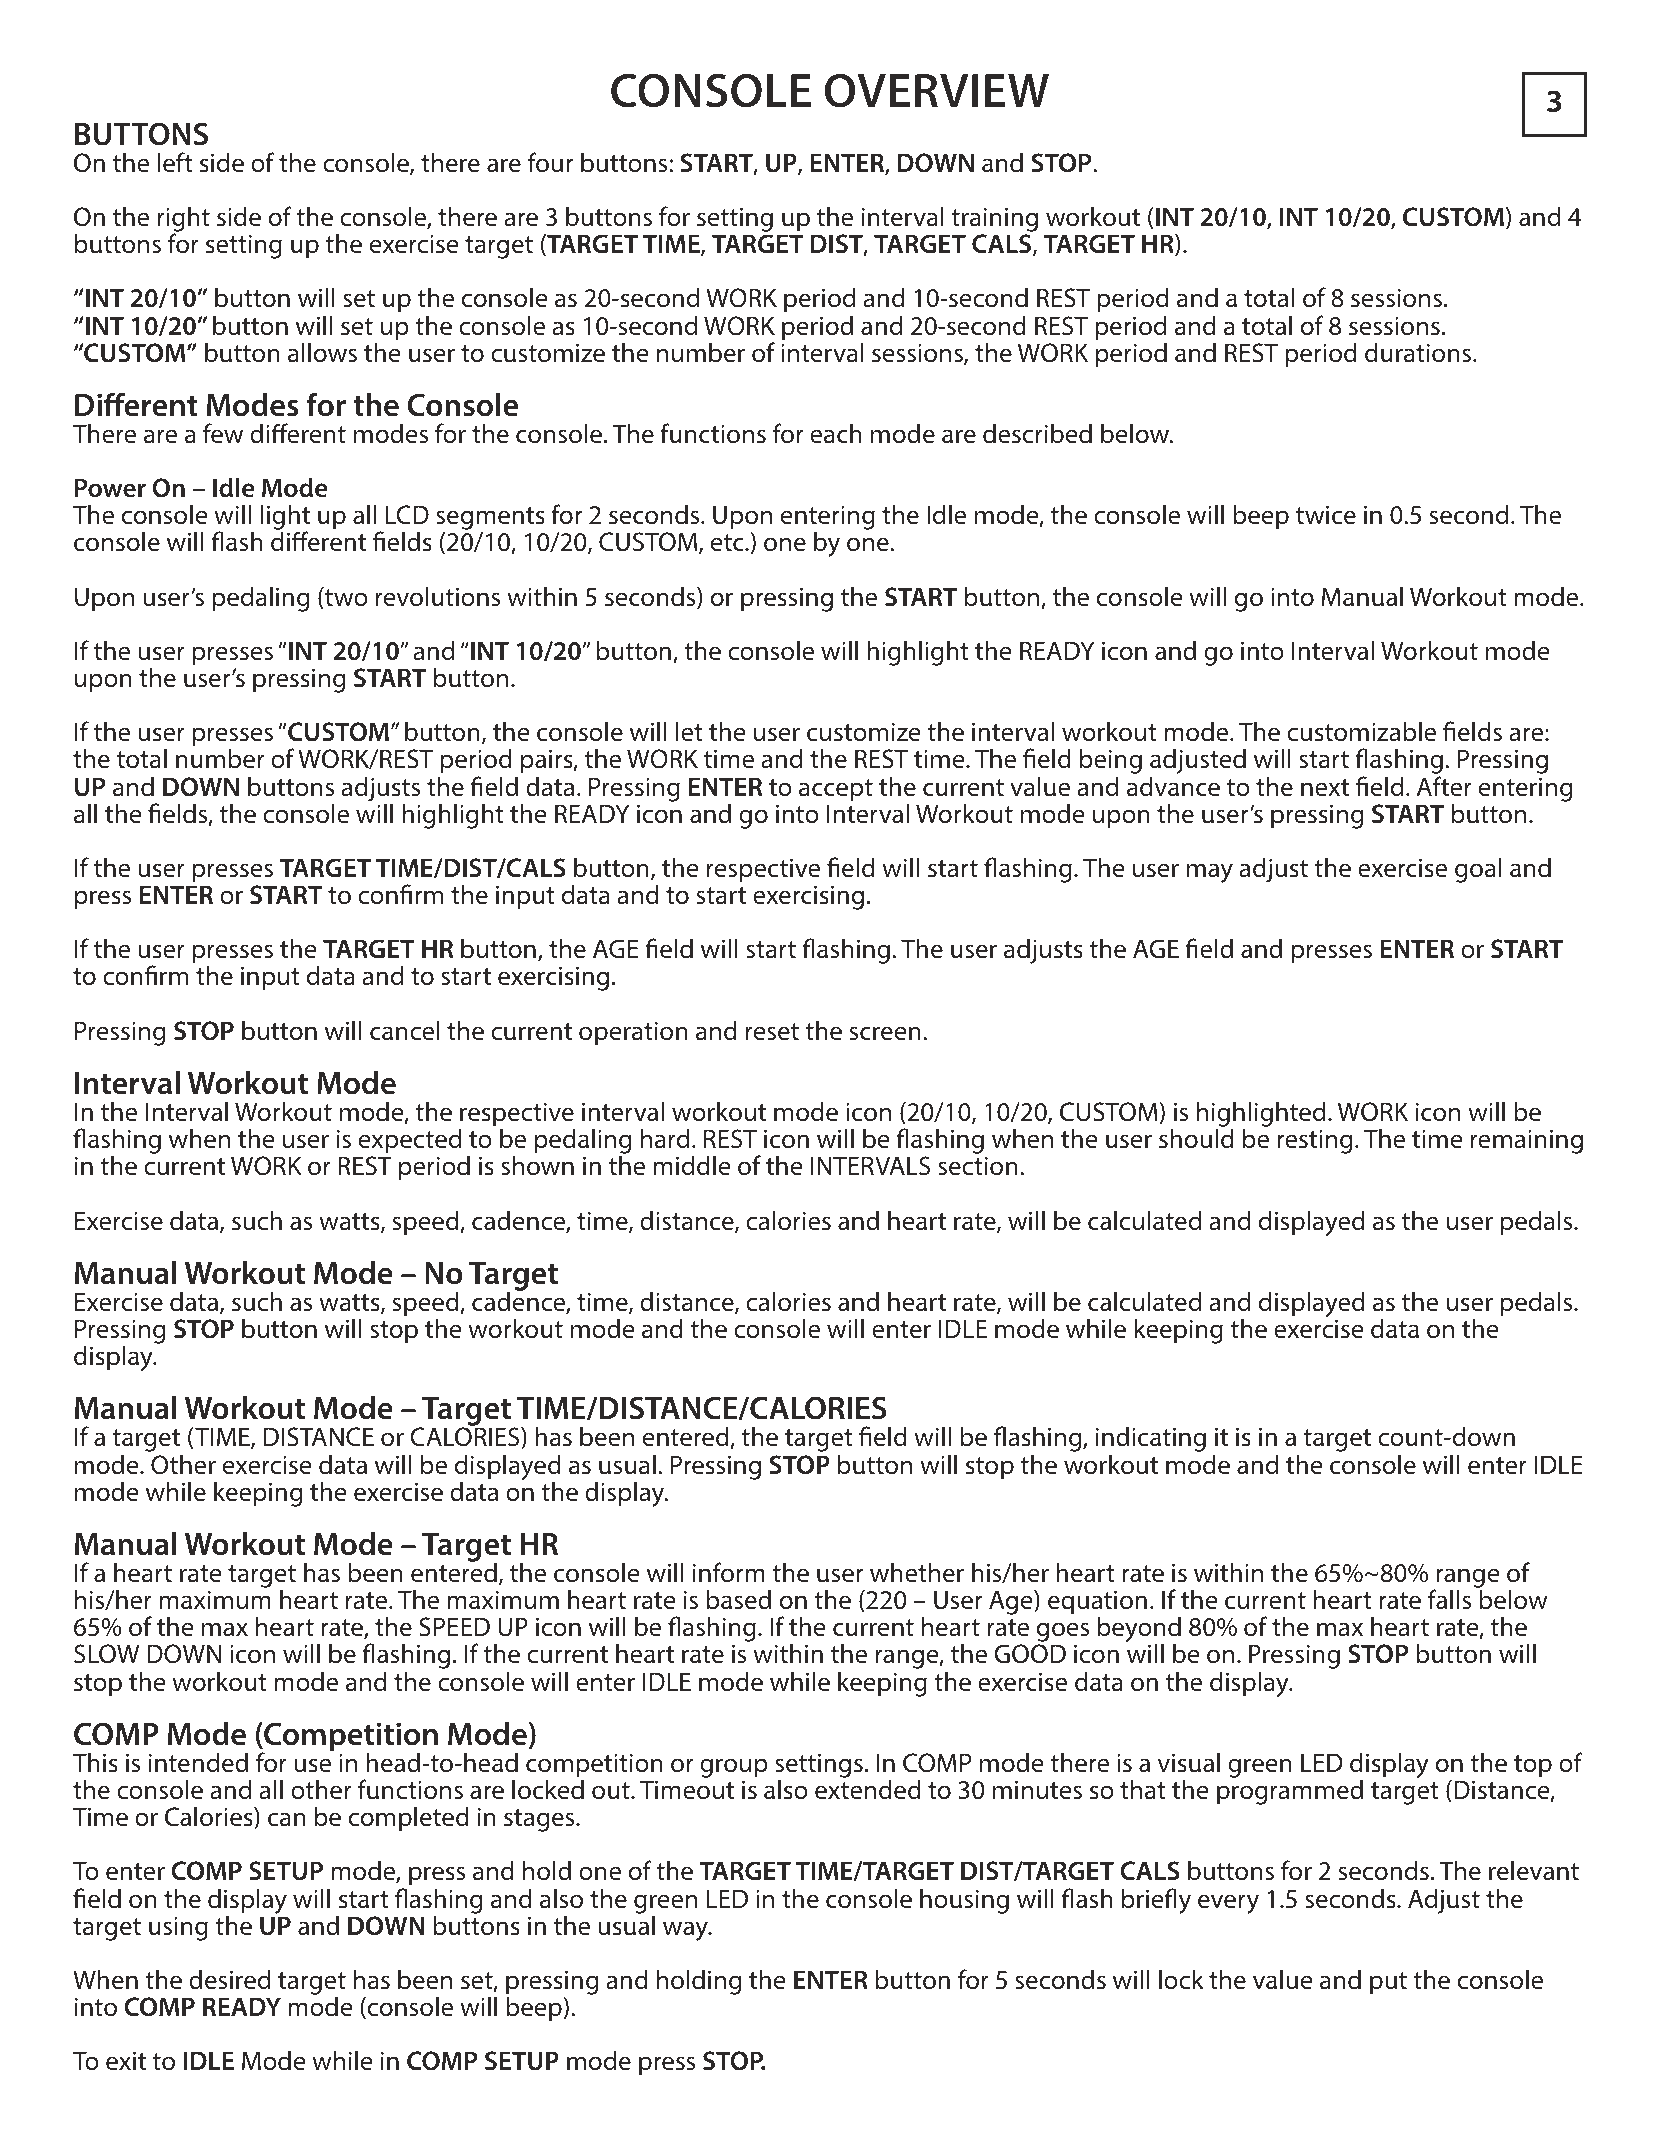  What do you see at coordinates (772, 1032) in the screenshot?
I see `reset` at bounding box center [772, 1032].
